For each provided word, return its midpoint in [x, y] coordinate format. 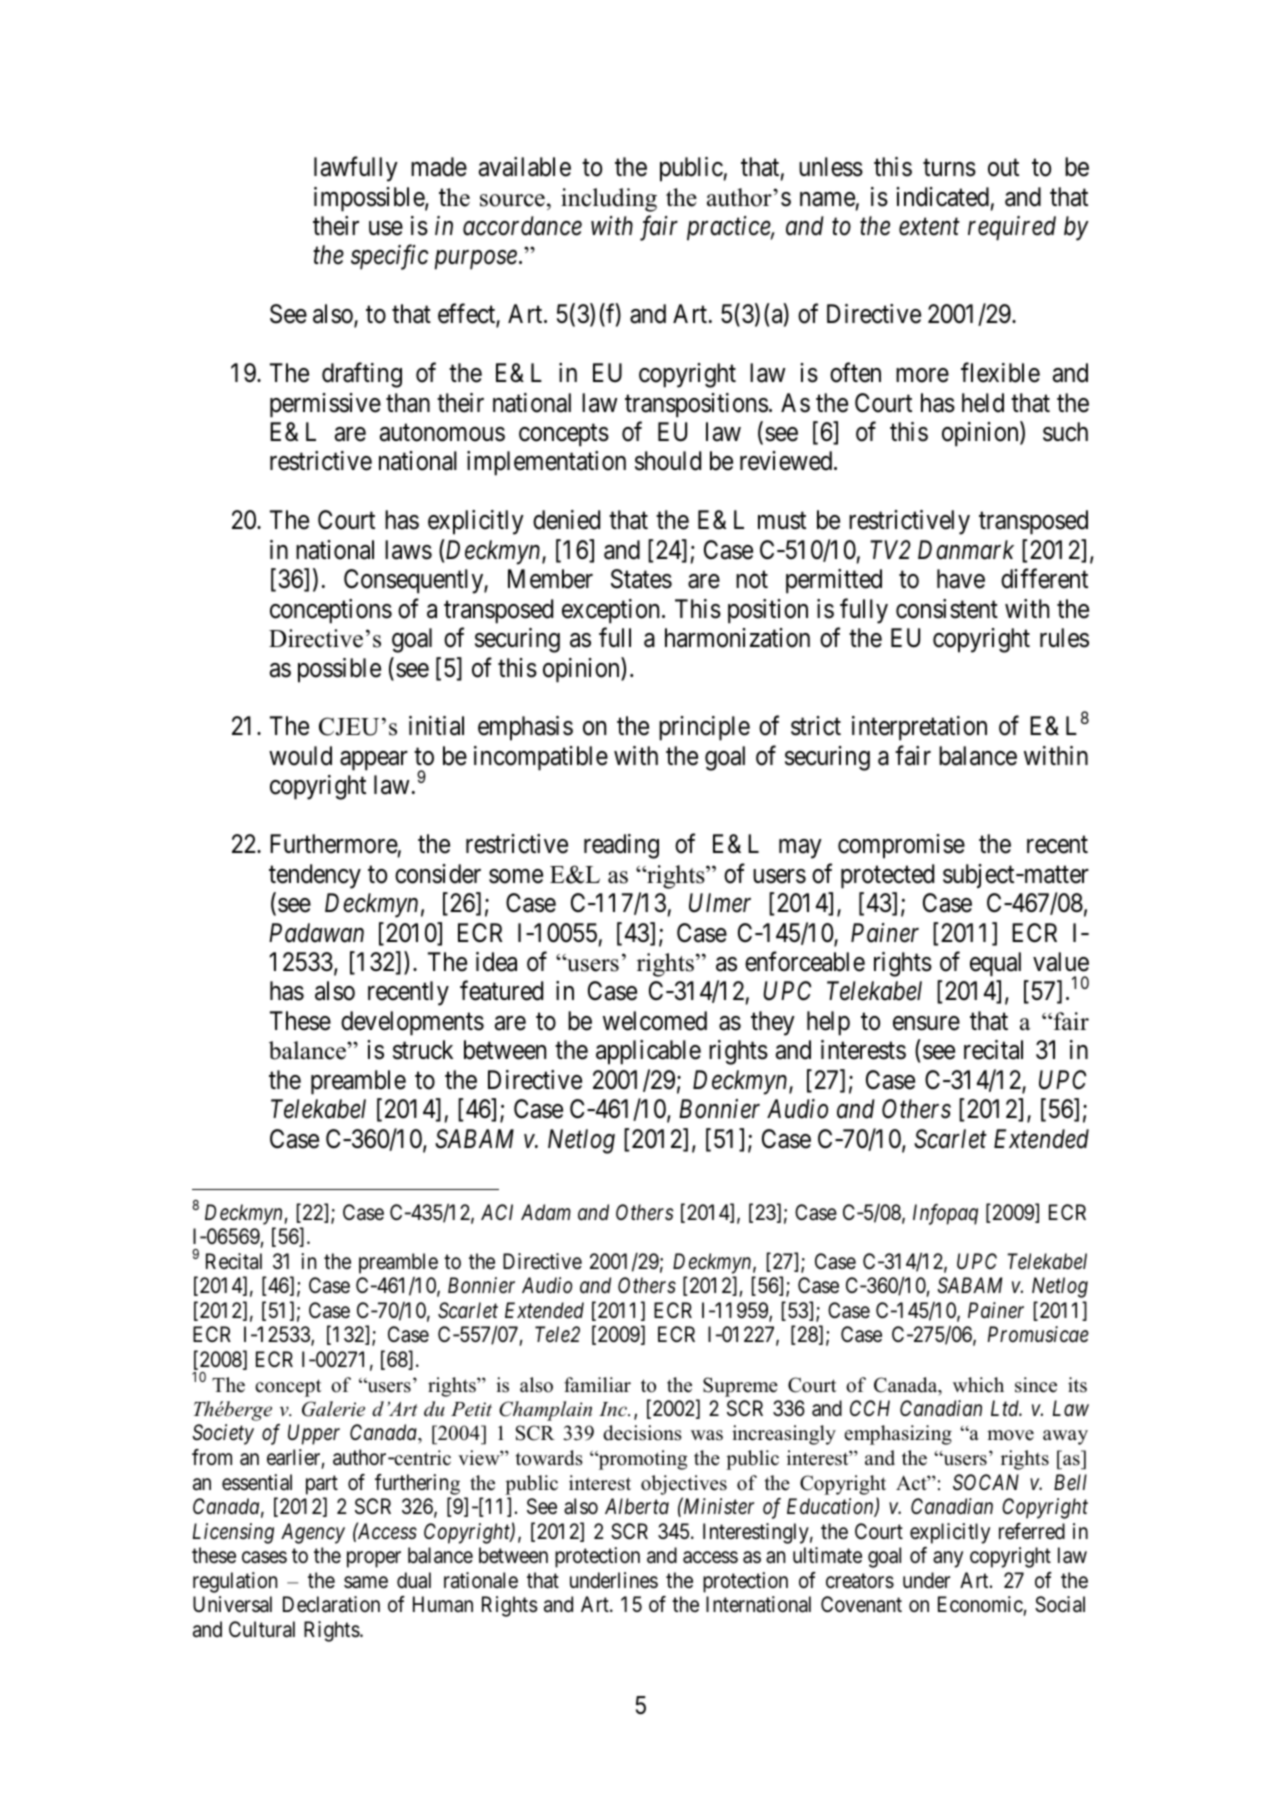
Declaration [331, 1604]
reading [621, 846]
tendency [315, 876]
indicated [942, 197]
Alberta [637, 1506]
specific [390, 257]
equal [995, 964]
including [609, 200]
